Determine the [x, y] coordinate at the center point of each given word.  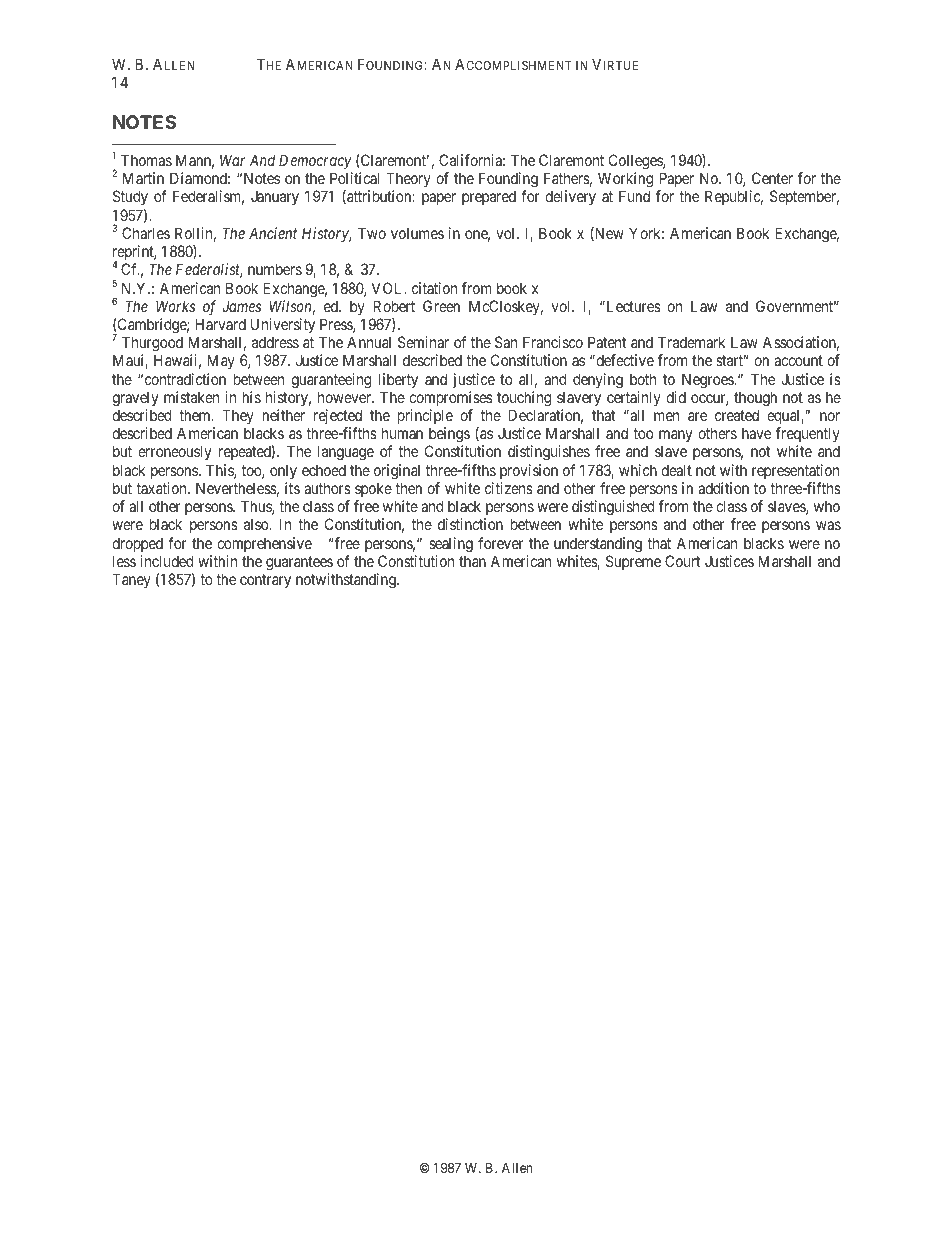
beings [449, 436]
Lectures [632, 306]
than [472, 561]
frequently [808, 436]
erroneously [174, 453]
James [241, 306]
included [166, 561]
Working [625, 181]
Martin [143, 178]
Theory [408, 181]
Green [441, 306]
